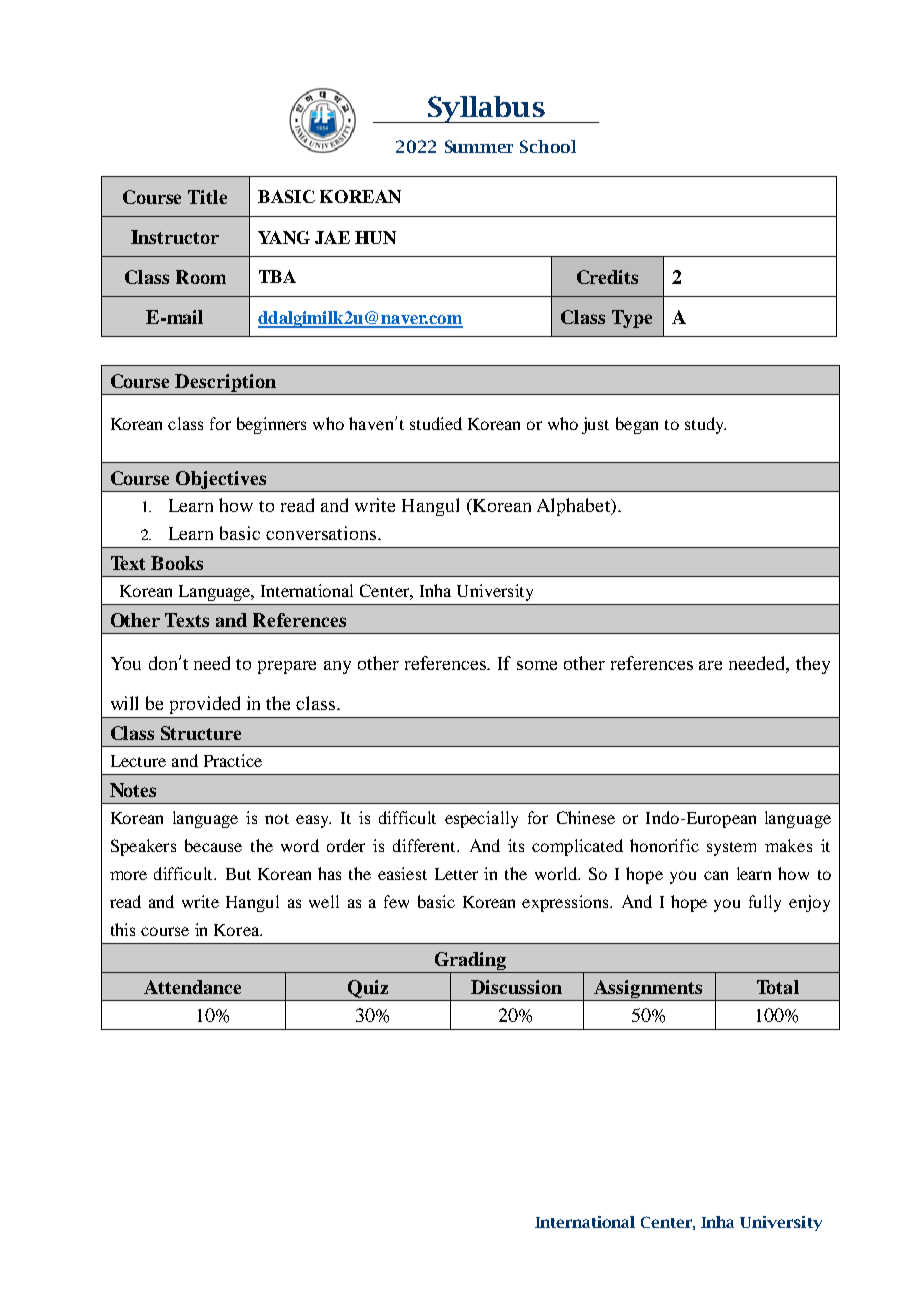 The height and width of the page is (1308, 924). What do you see at coordinates (516, 987) in the page?
I see `Discussion` at bounding box center [516, 987].
